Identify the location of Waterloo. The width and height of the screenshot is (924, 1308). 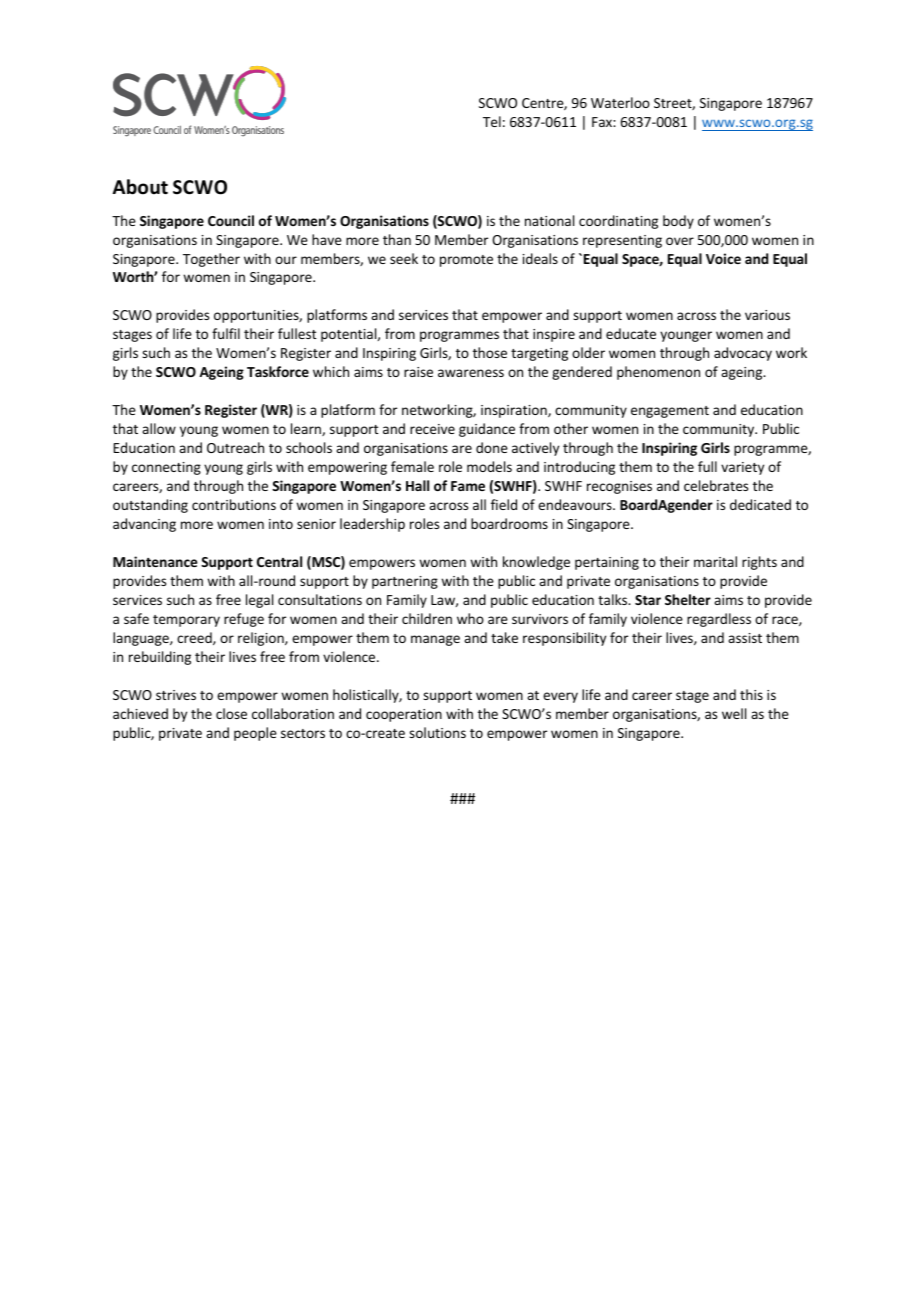
(620, 102).
